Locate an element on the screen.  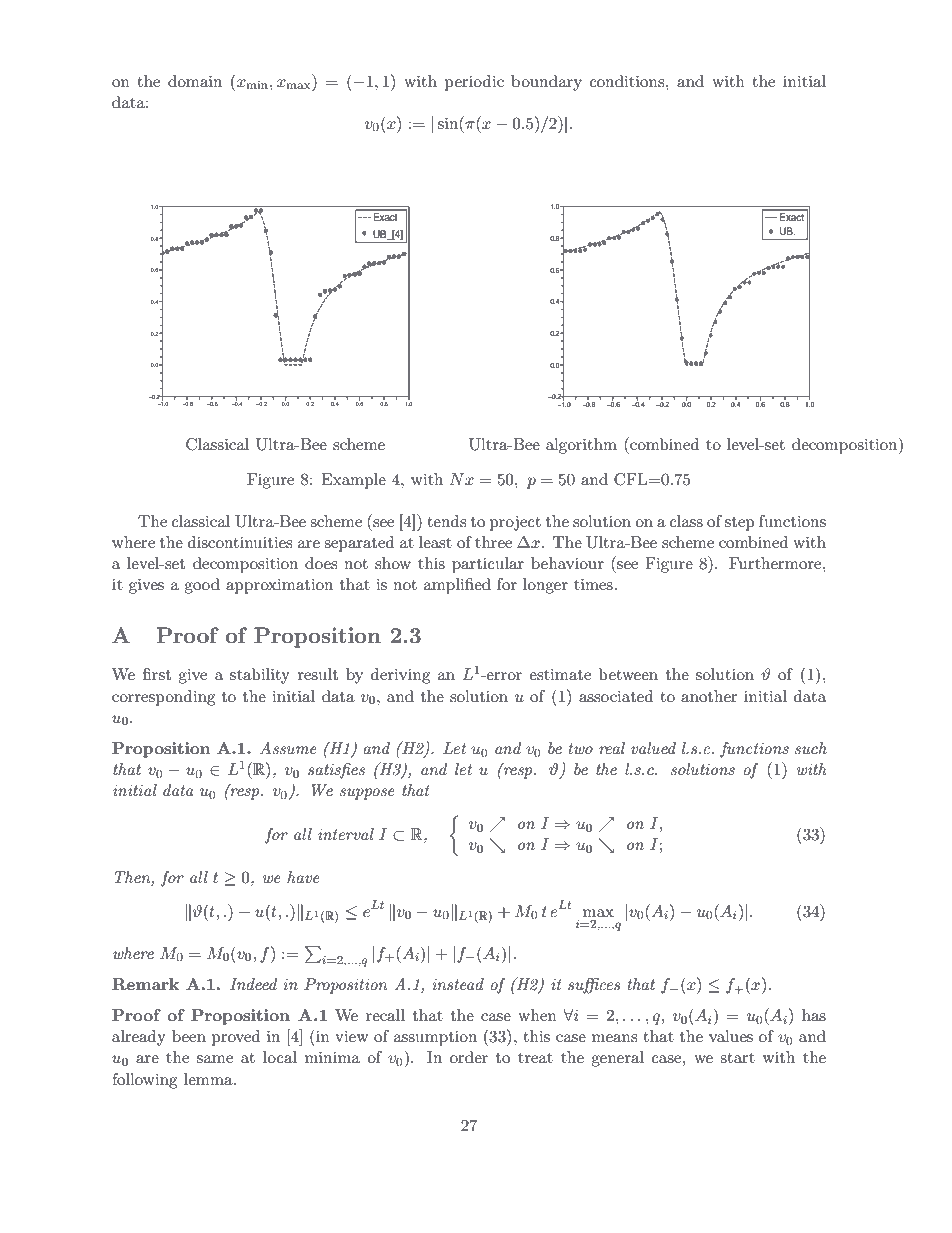
such is located at coordinates (811, 748).
